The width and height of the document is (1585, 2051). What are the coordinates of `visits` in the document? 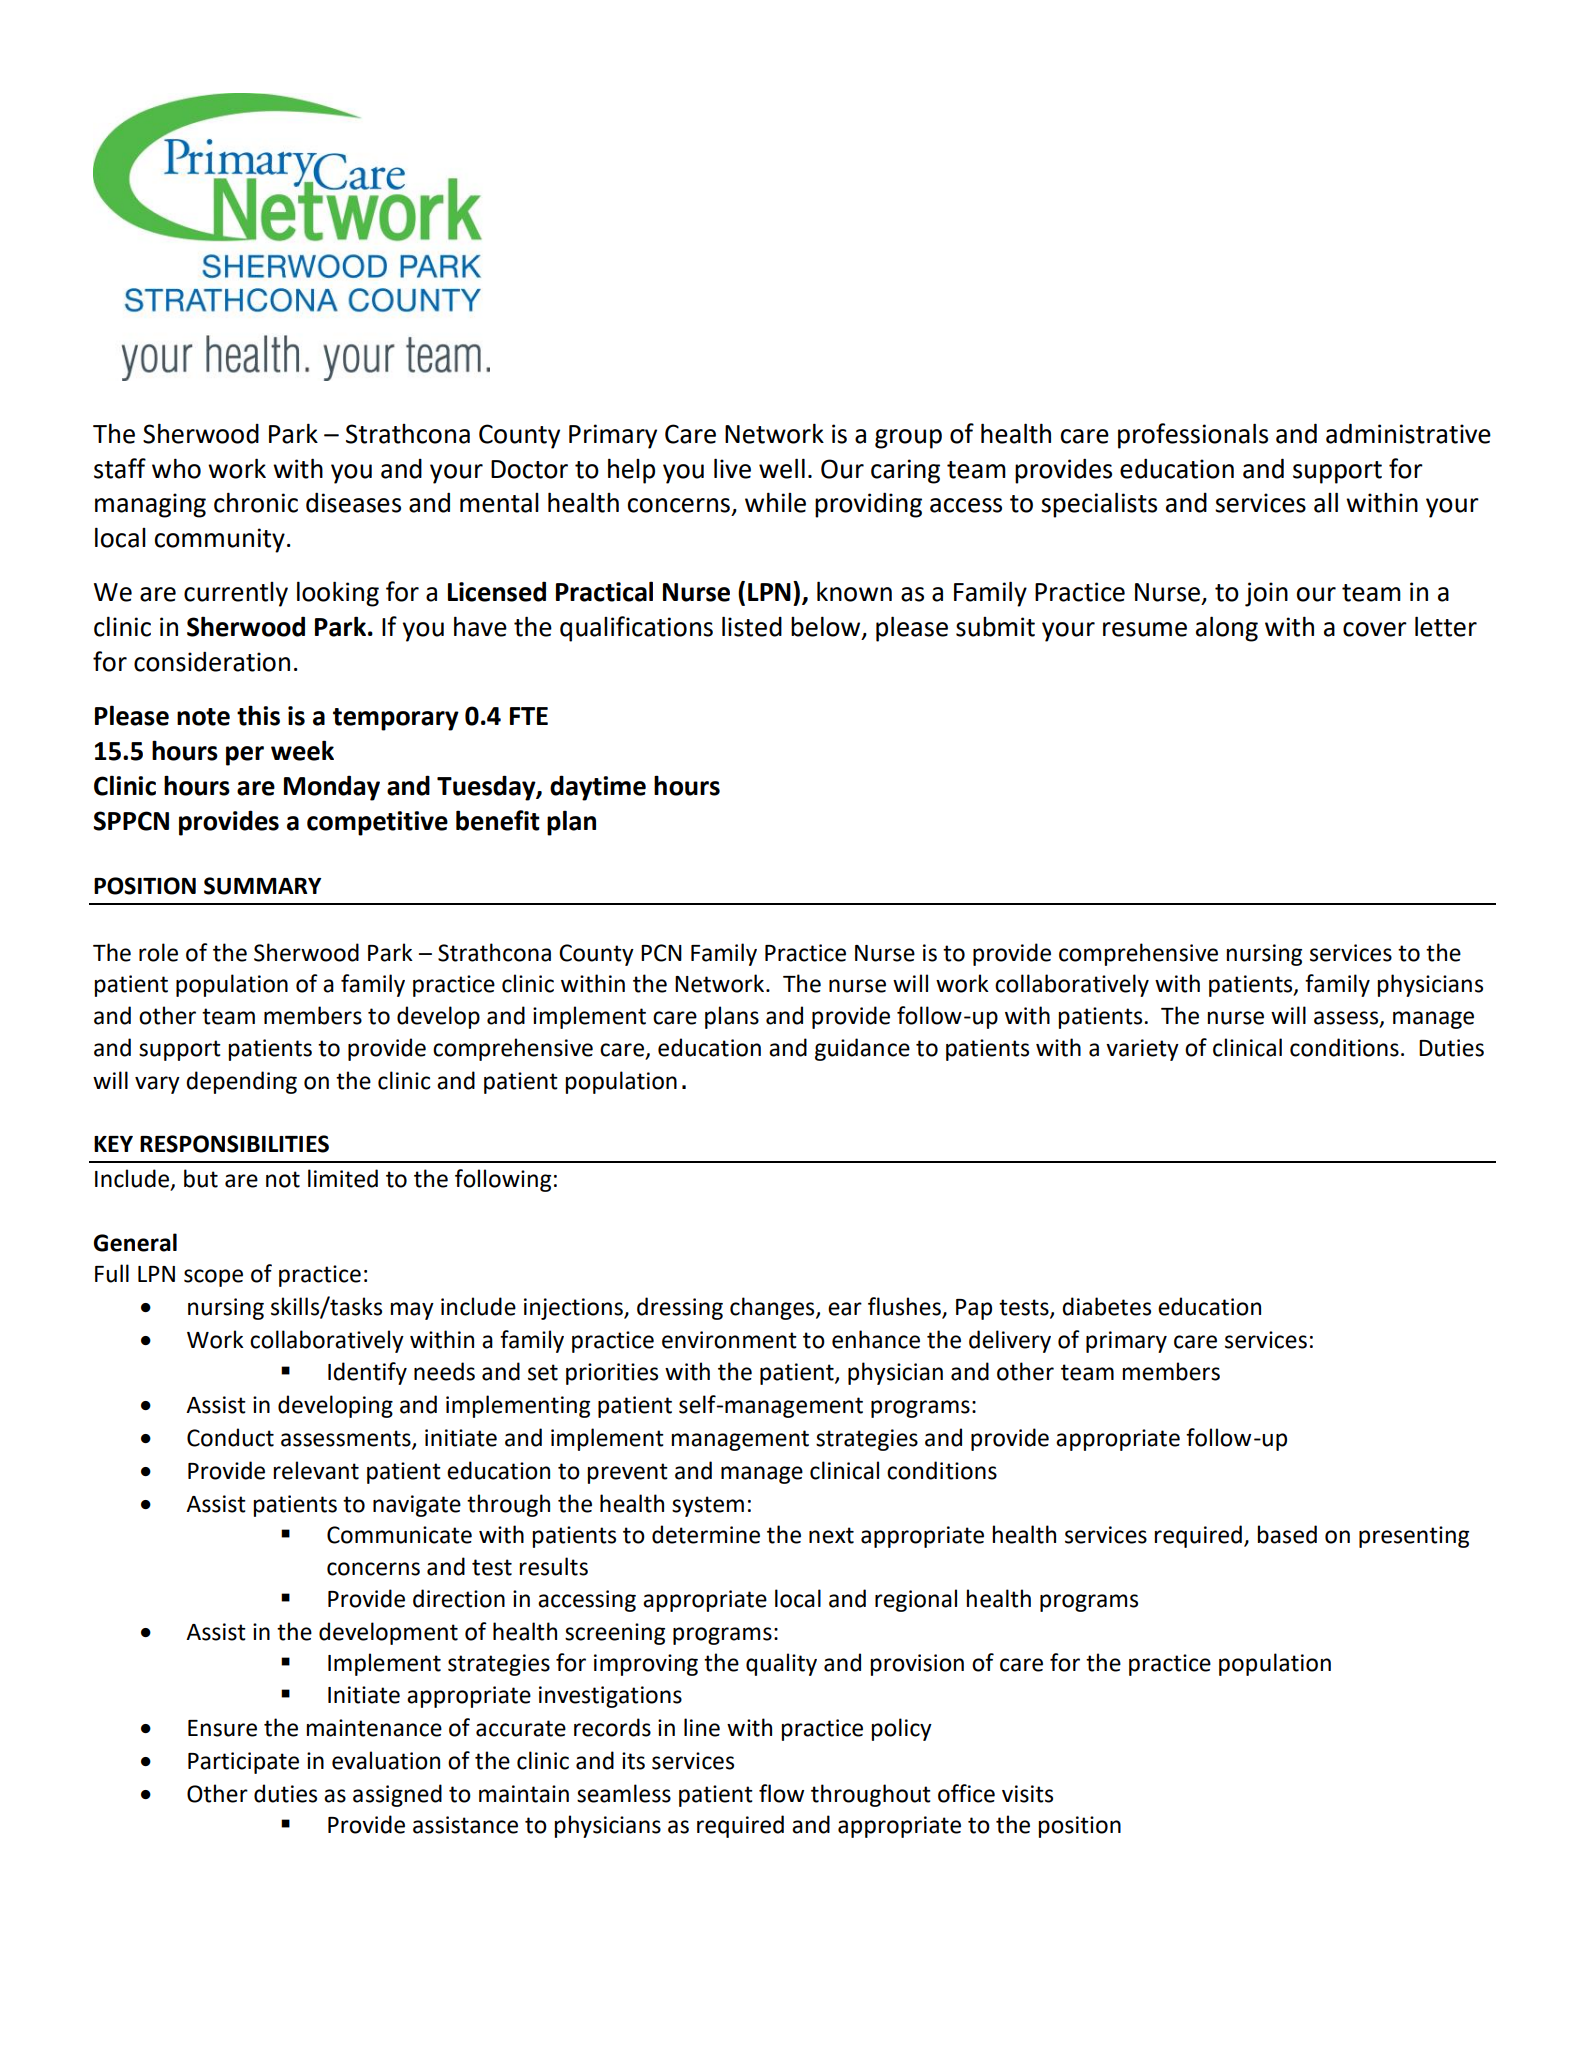 It's located at (1027, 1794).
